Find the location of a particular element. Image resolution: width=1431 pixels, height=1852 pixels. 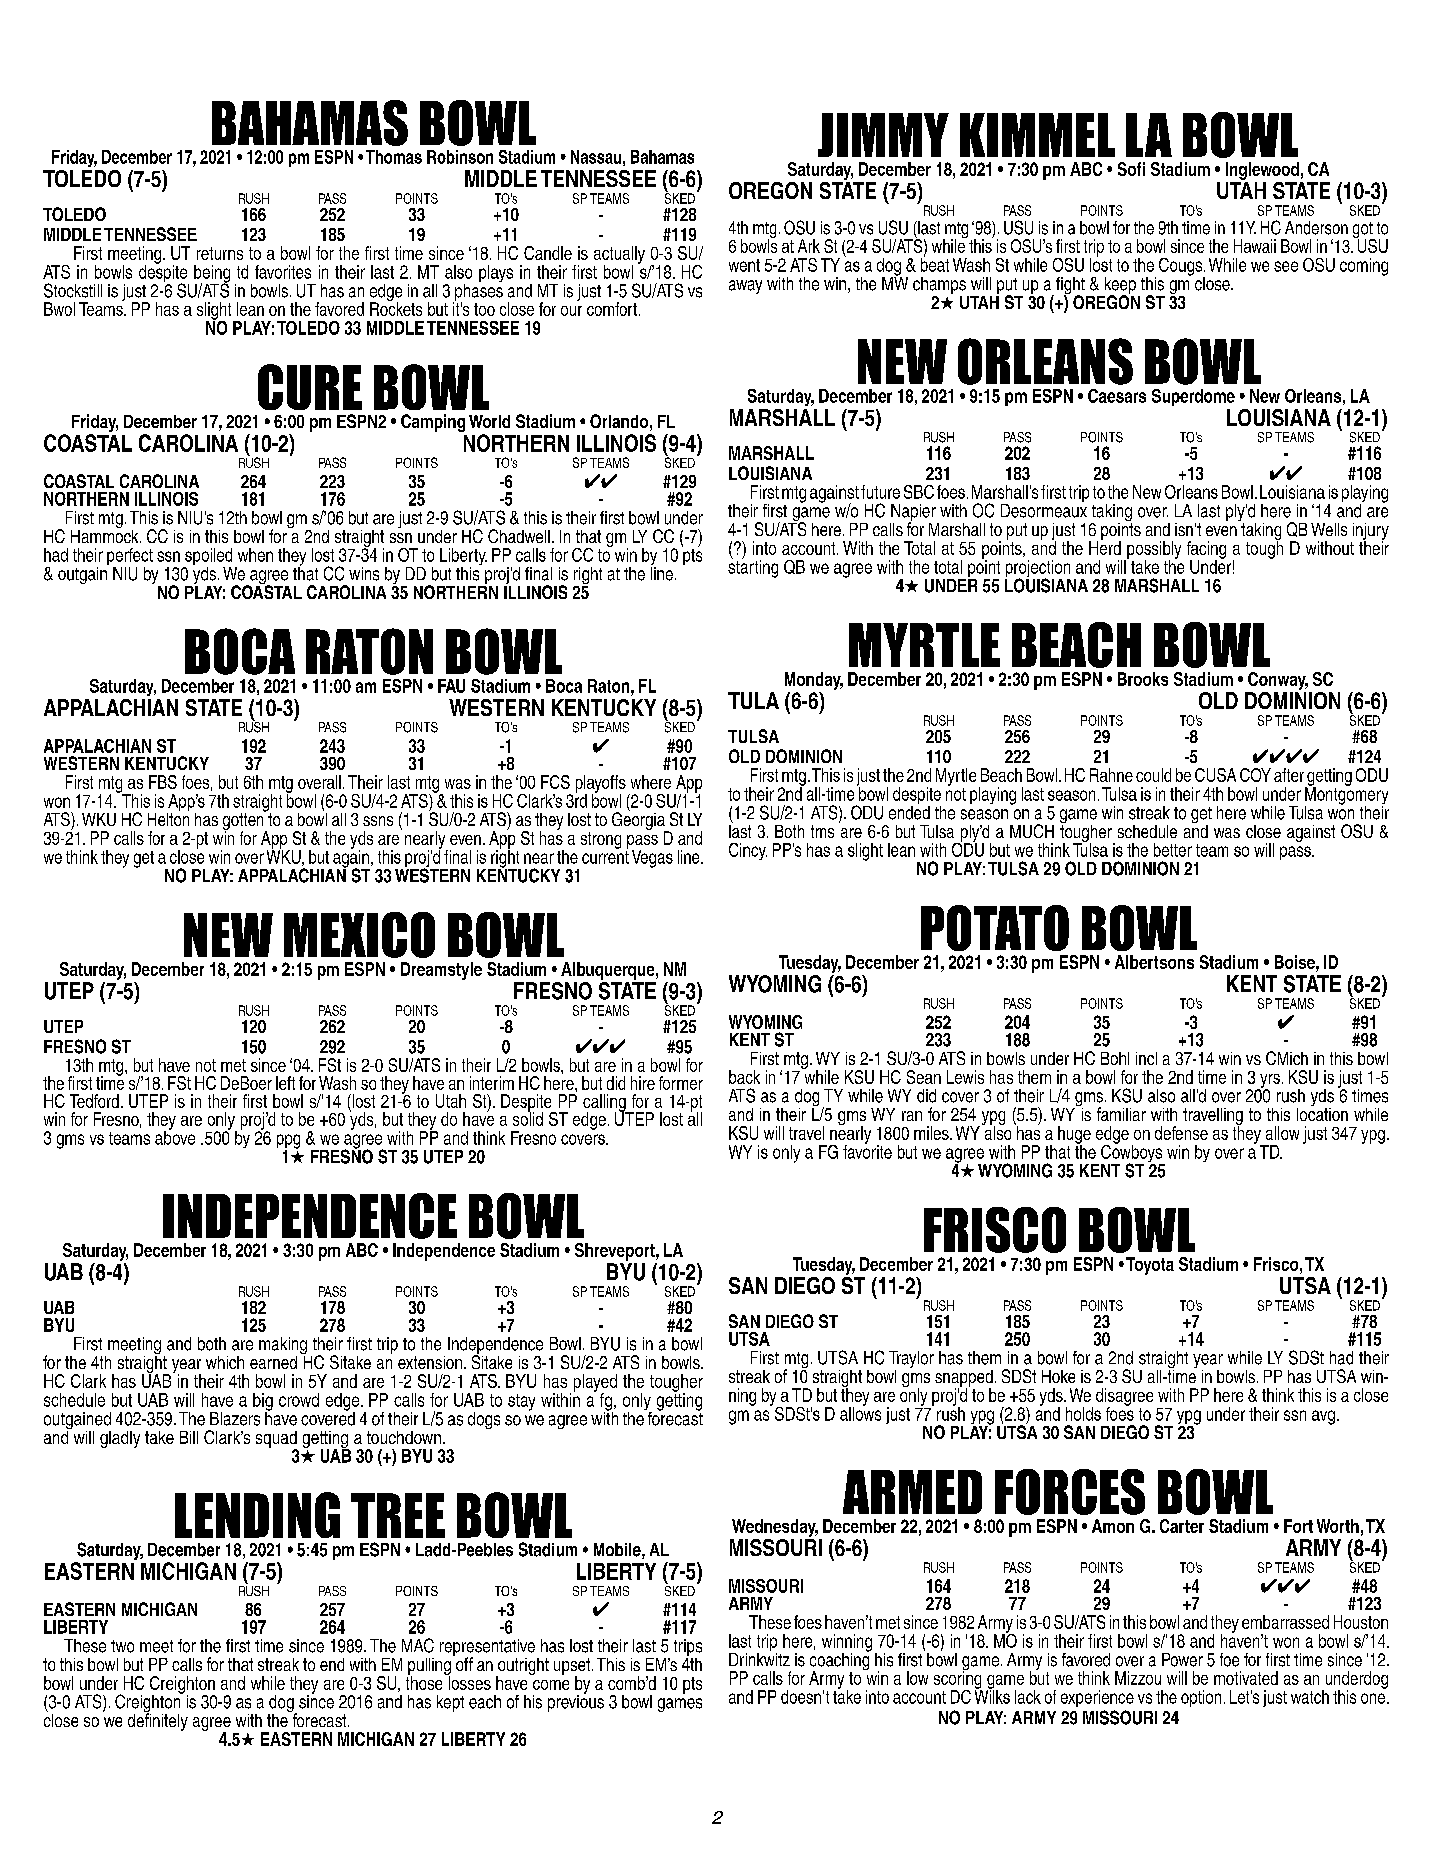

returns is located at coordinates (220, 253).
